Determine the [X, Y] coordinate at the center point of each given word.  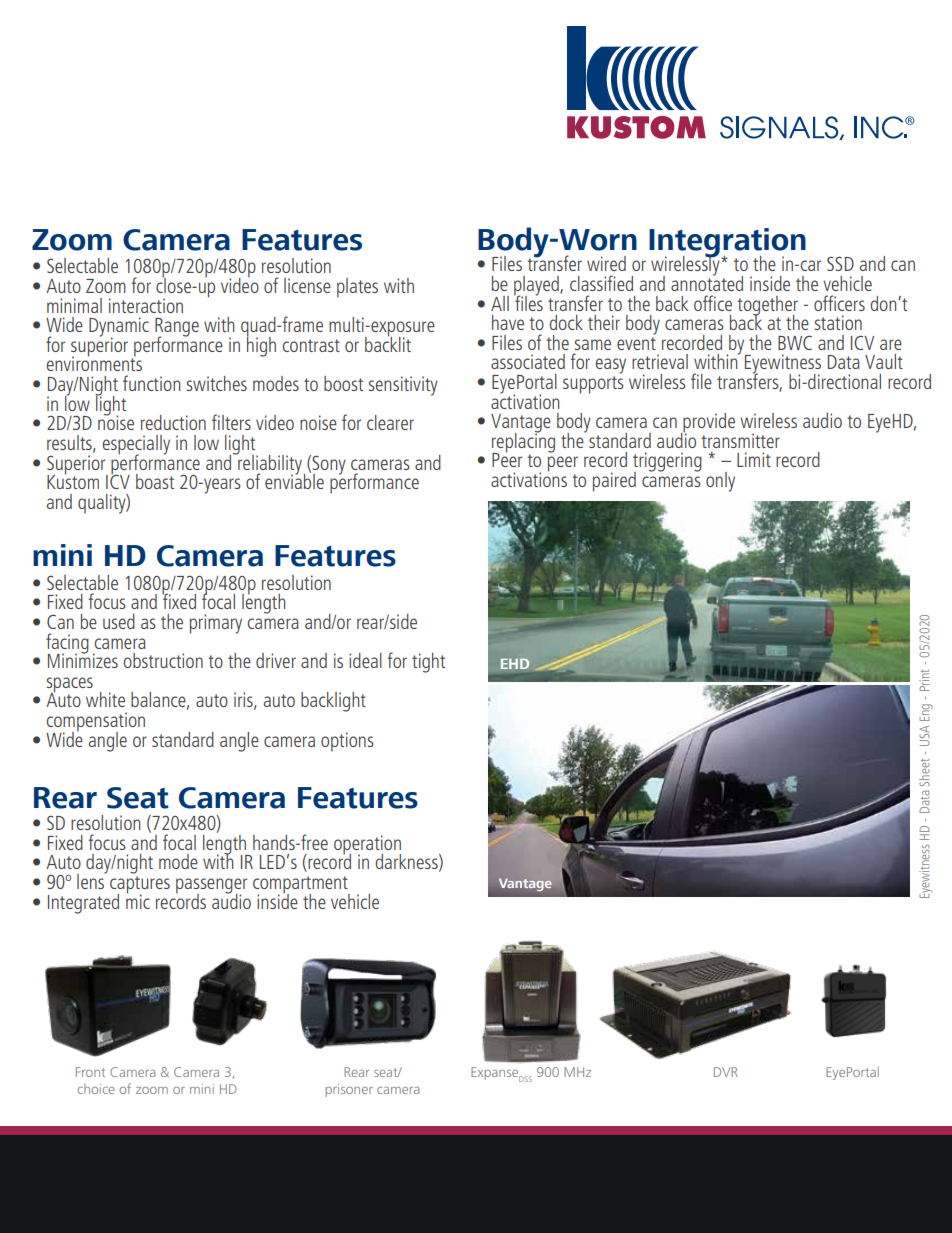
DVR [726, 1072]
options [347, 742]
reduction [173, 422]
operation [367, 846]
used [119, 621]
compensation [95, 723]
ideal [365, 660]
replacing [523, 442]
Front [90, 1072]
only [720, 482]
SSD [840, 263]
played [537, 287]
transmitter [740, 440]
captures [140, 886]
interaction [146, 305]
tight [428, 663]
